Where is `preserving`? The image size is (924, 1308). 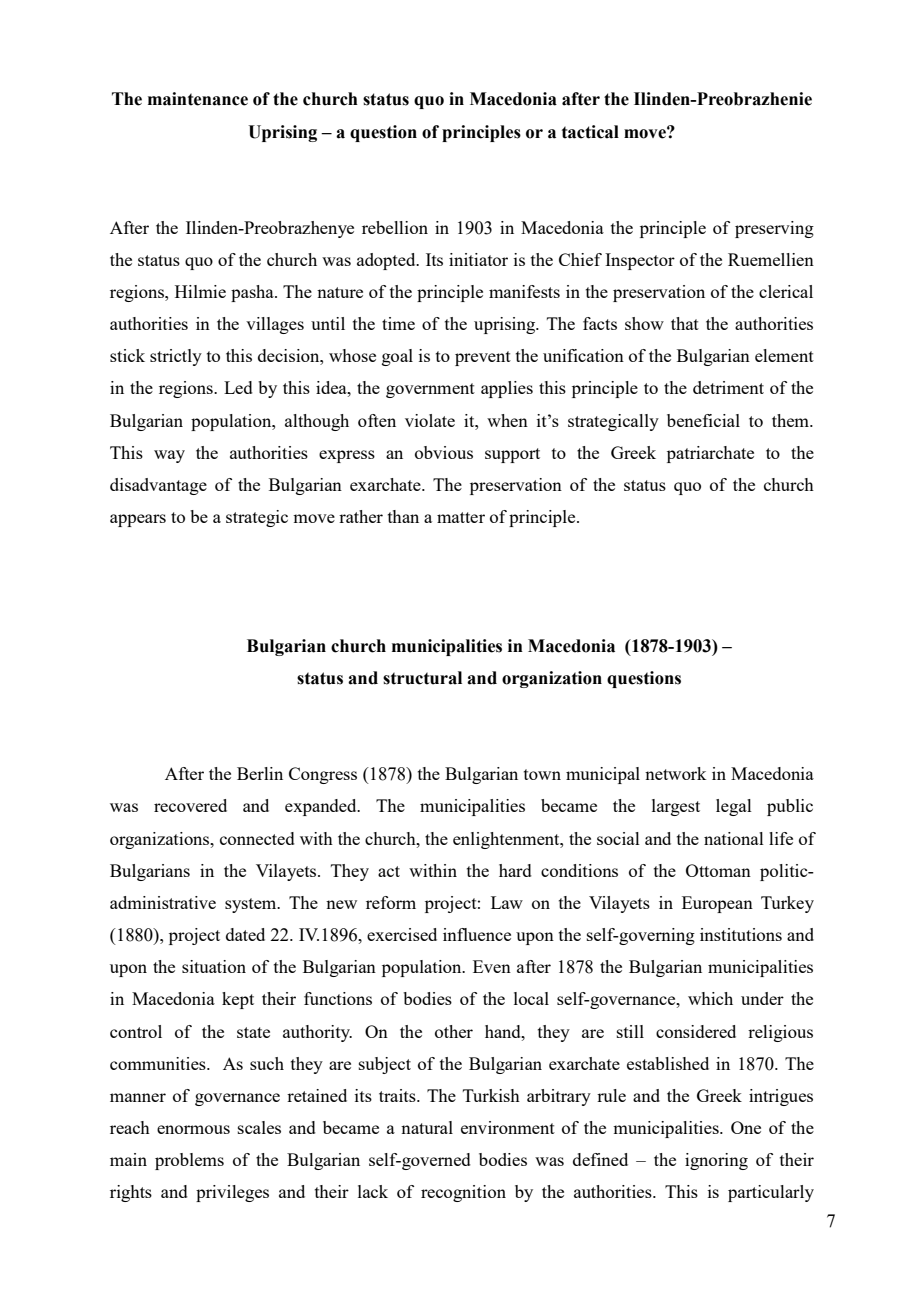 preserving is located at coordinates (774, 229).
